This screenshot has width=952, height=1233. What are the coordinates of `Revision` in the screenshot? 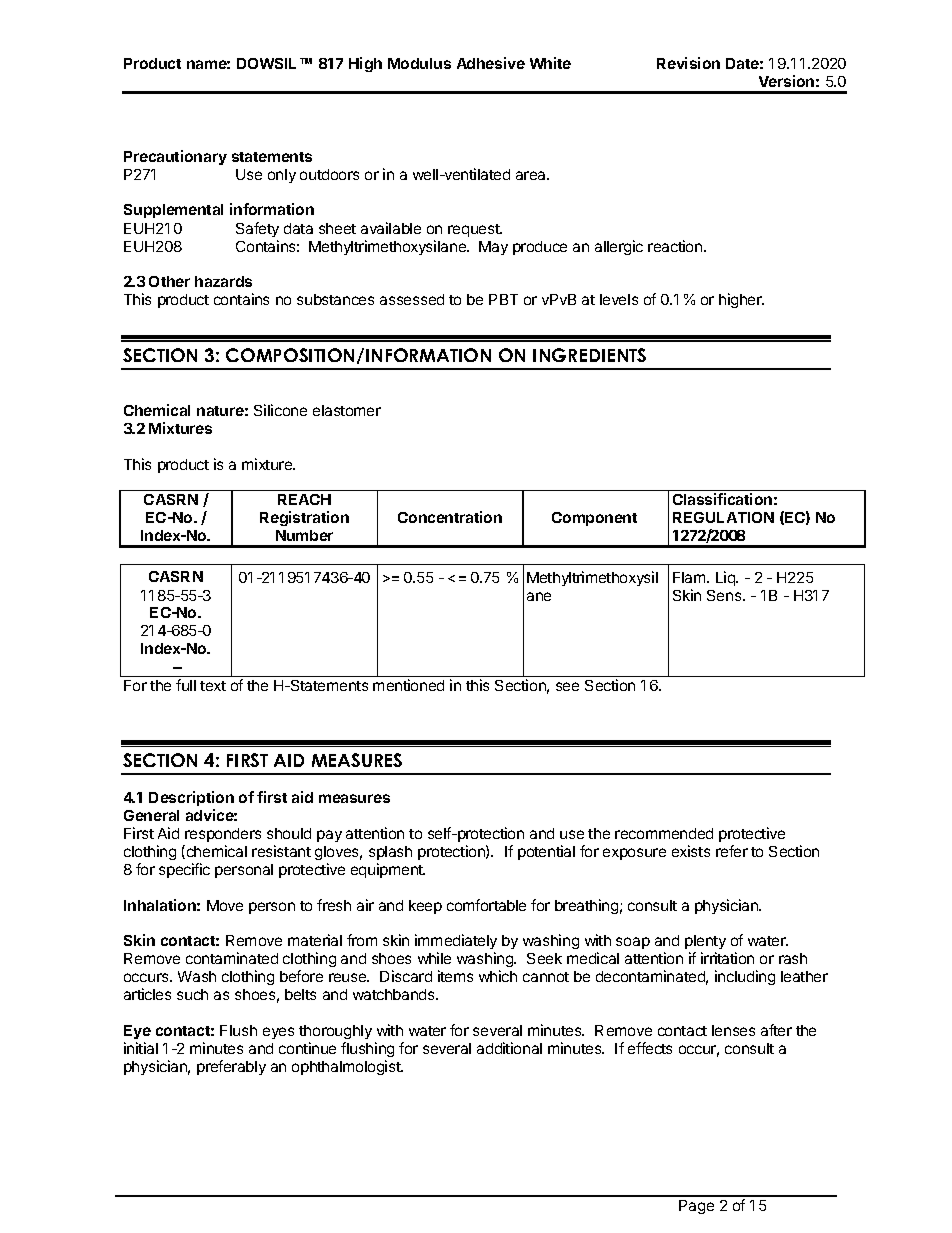 It's located at (688, 63).
